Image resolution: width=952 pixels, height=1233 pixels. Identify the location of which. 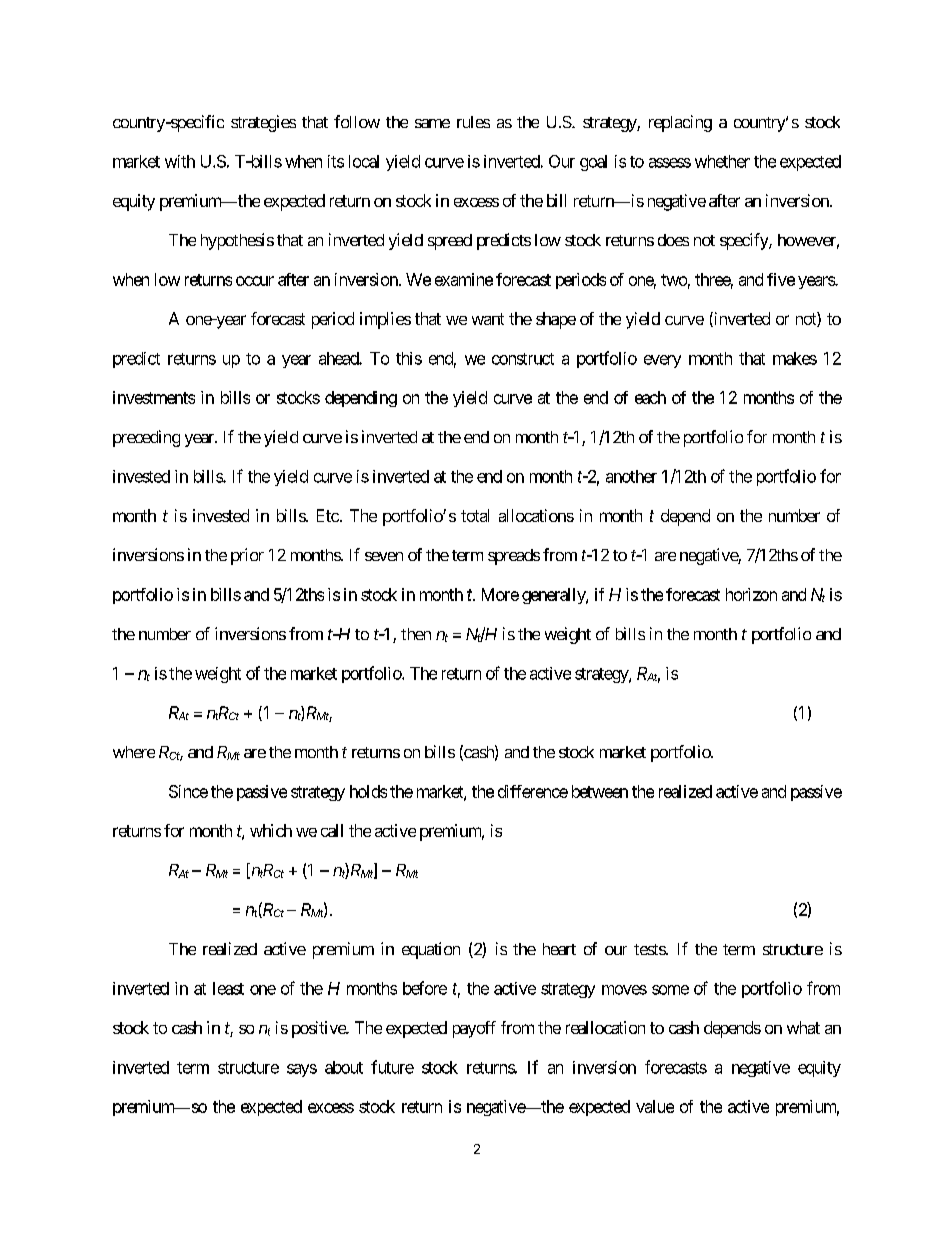
(271, 830).
